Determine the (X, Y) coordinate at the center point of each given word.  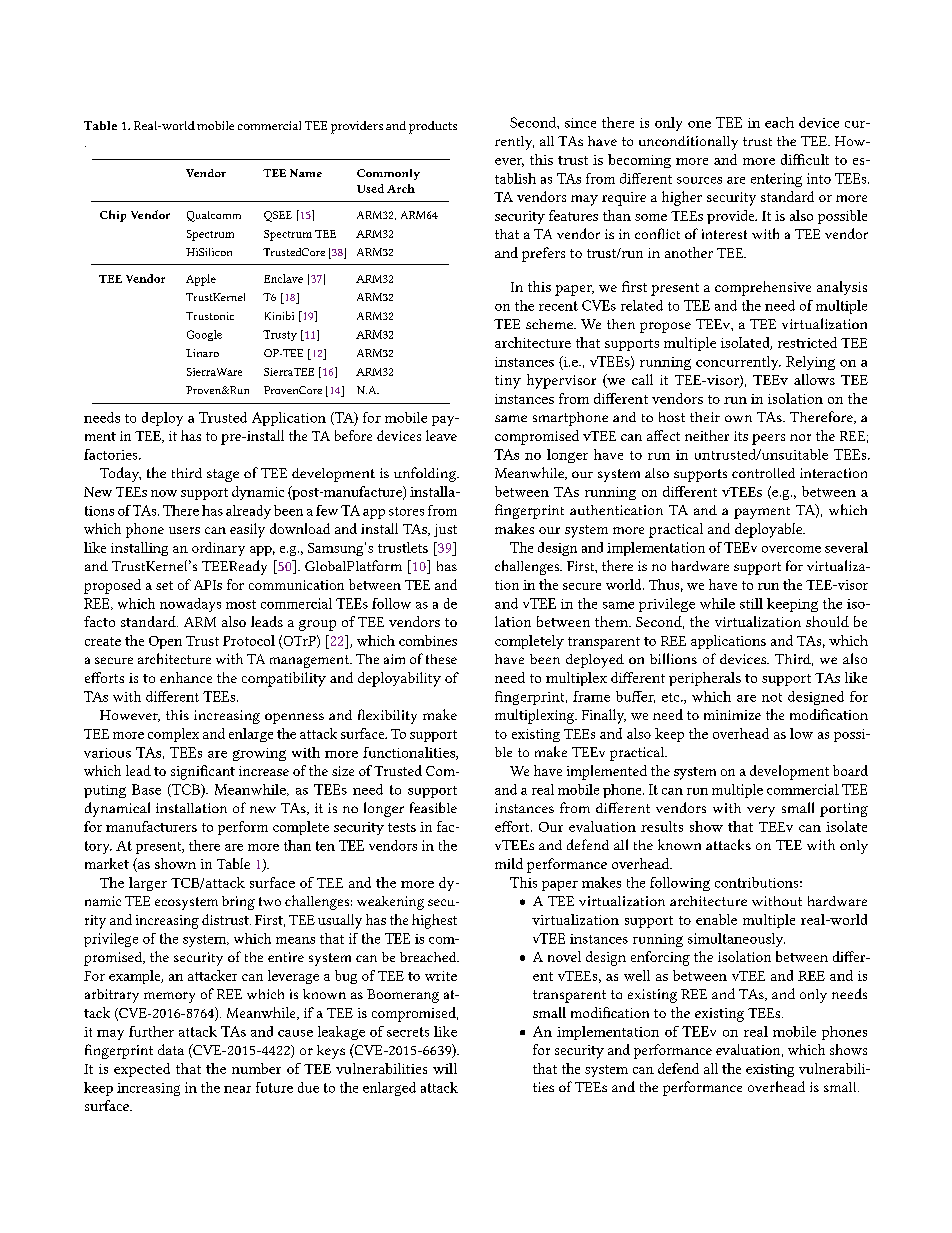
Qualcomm (214, 216)
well (637, 975)
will (445, 1068)
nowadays (190, 605)
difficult (805, 159)
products (433, 127)
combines (428, 640)
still (751, 603)
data (171, 1049)
